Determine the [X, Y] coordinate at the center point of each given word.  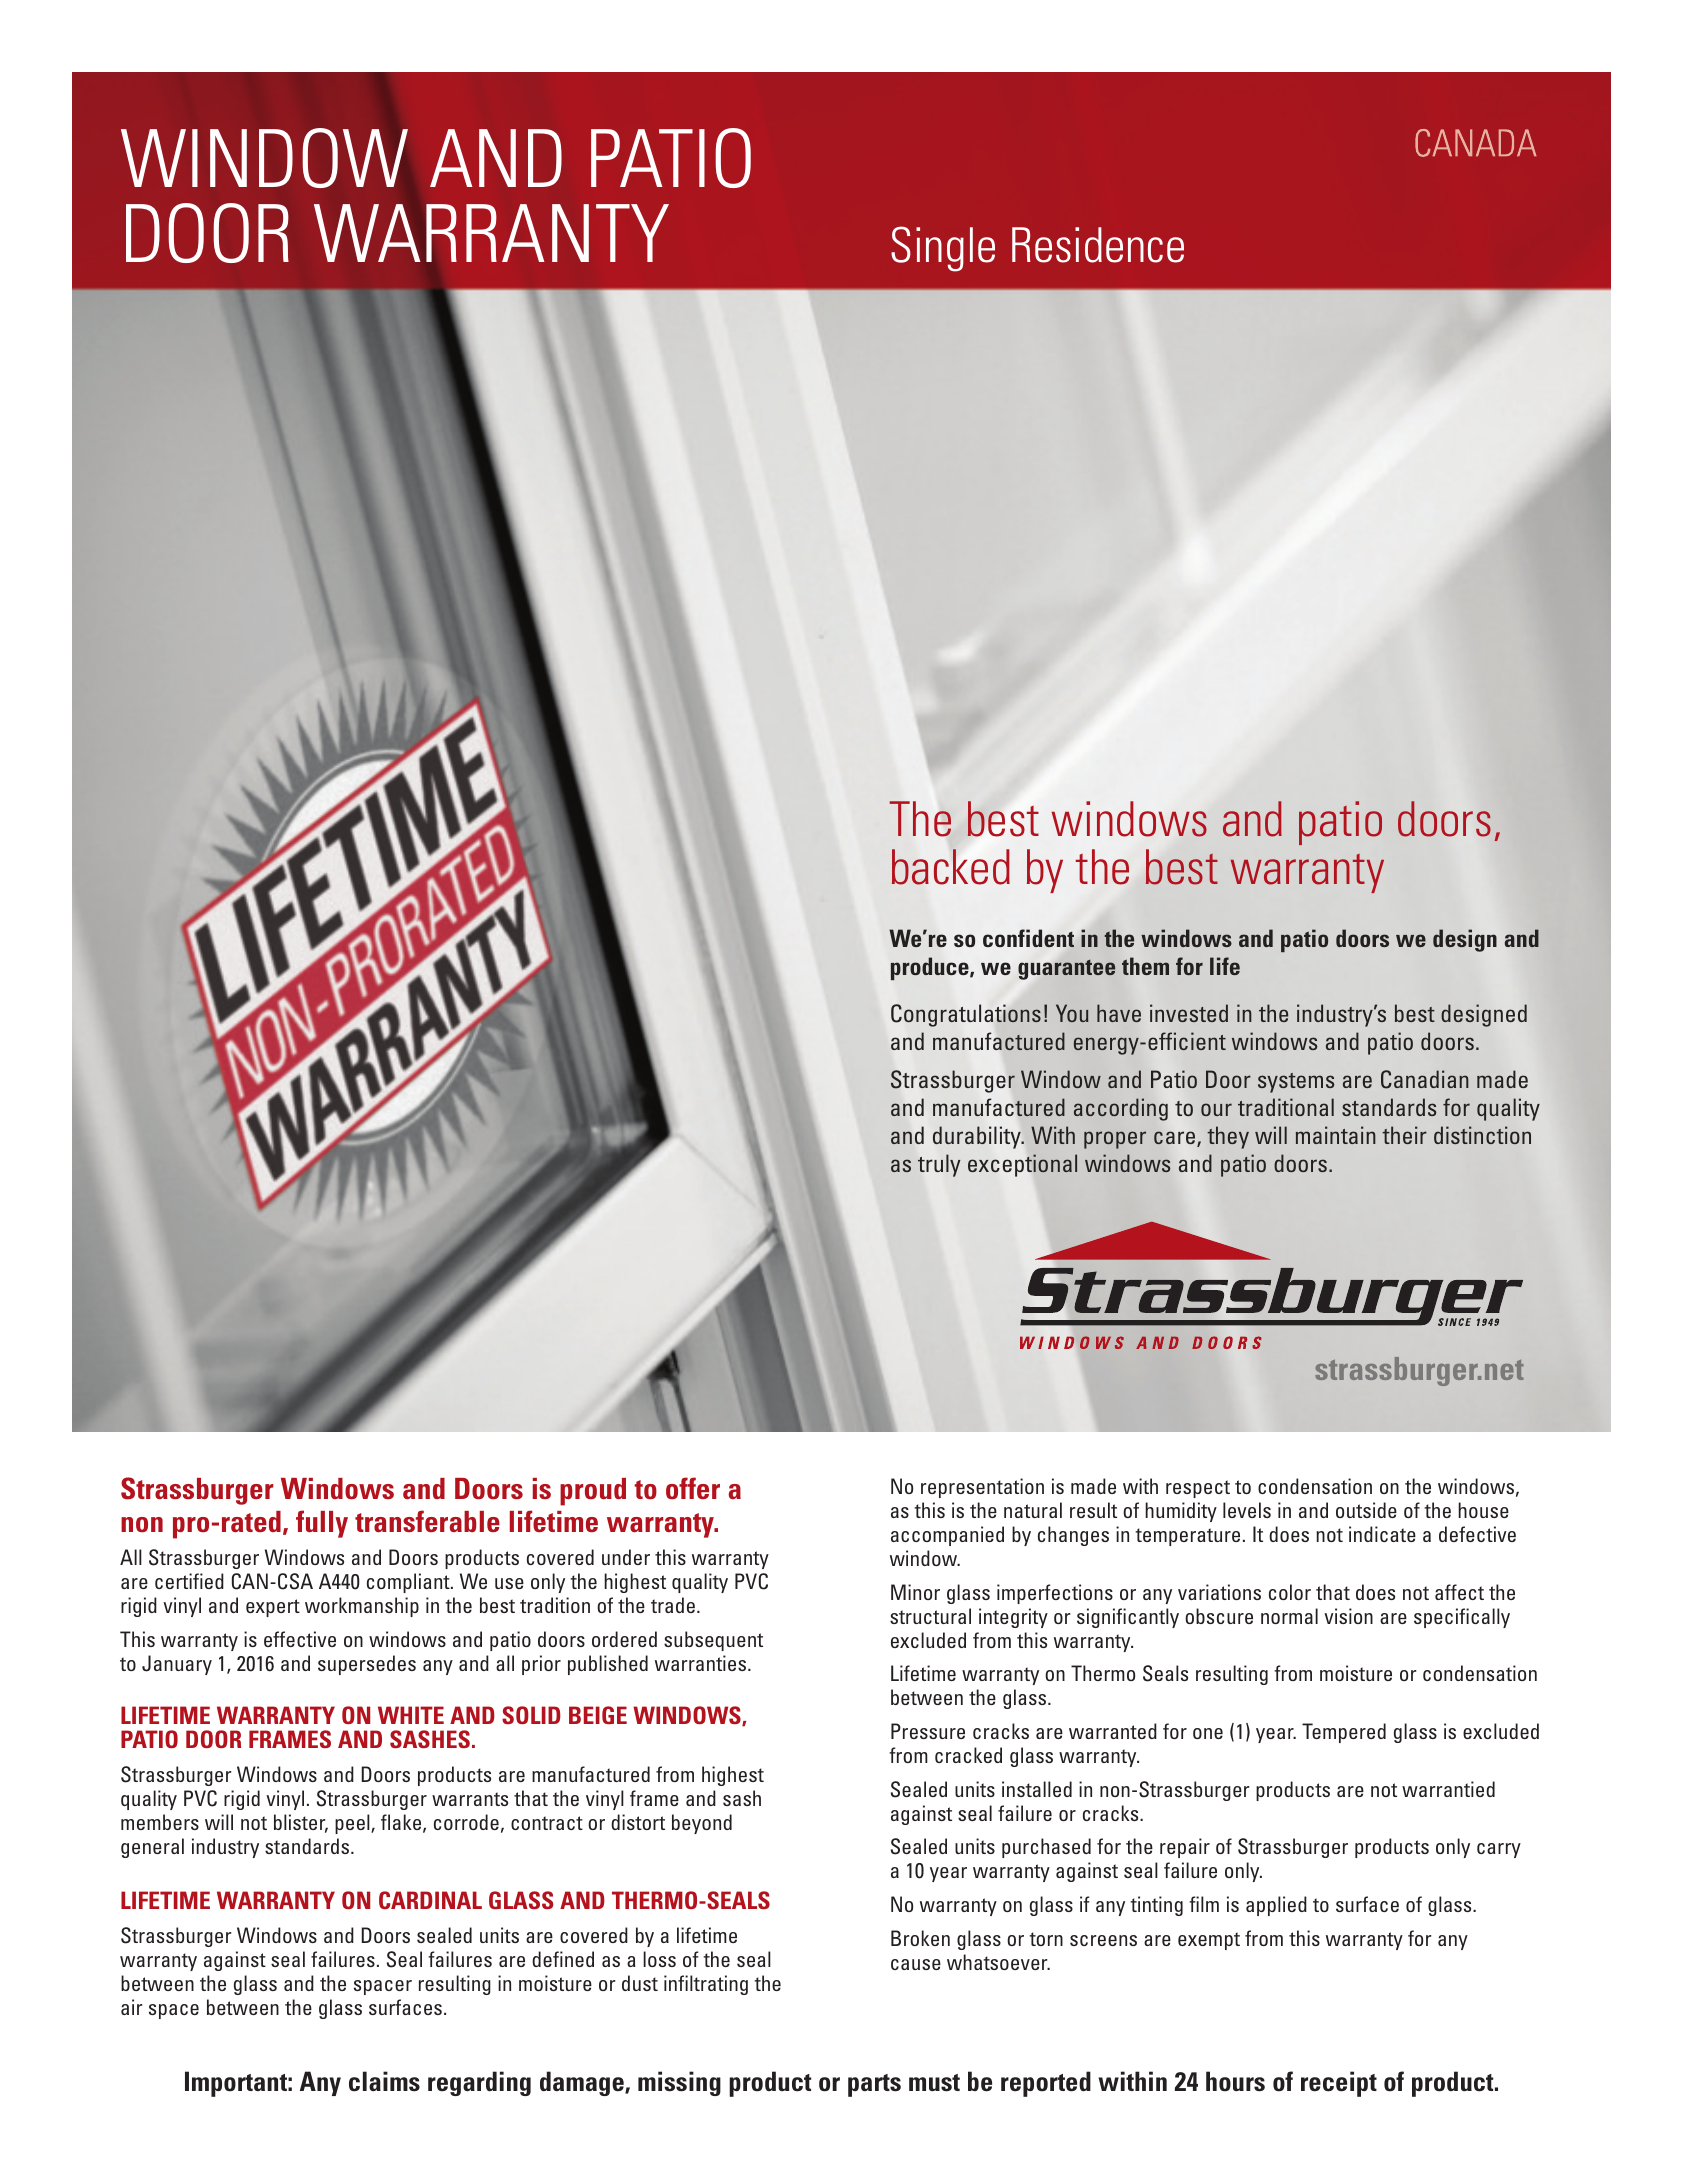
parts [874, 2085]
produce [931, 968]
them [1145, 966]
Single [943, 249]
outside [1366, 1510]
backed [951, 867]
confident [1028, 938]
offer [693, 1488]
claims [384, 2081]
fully [322, 1524]
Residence [1098, 245]
